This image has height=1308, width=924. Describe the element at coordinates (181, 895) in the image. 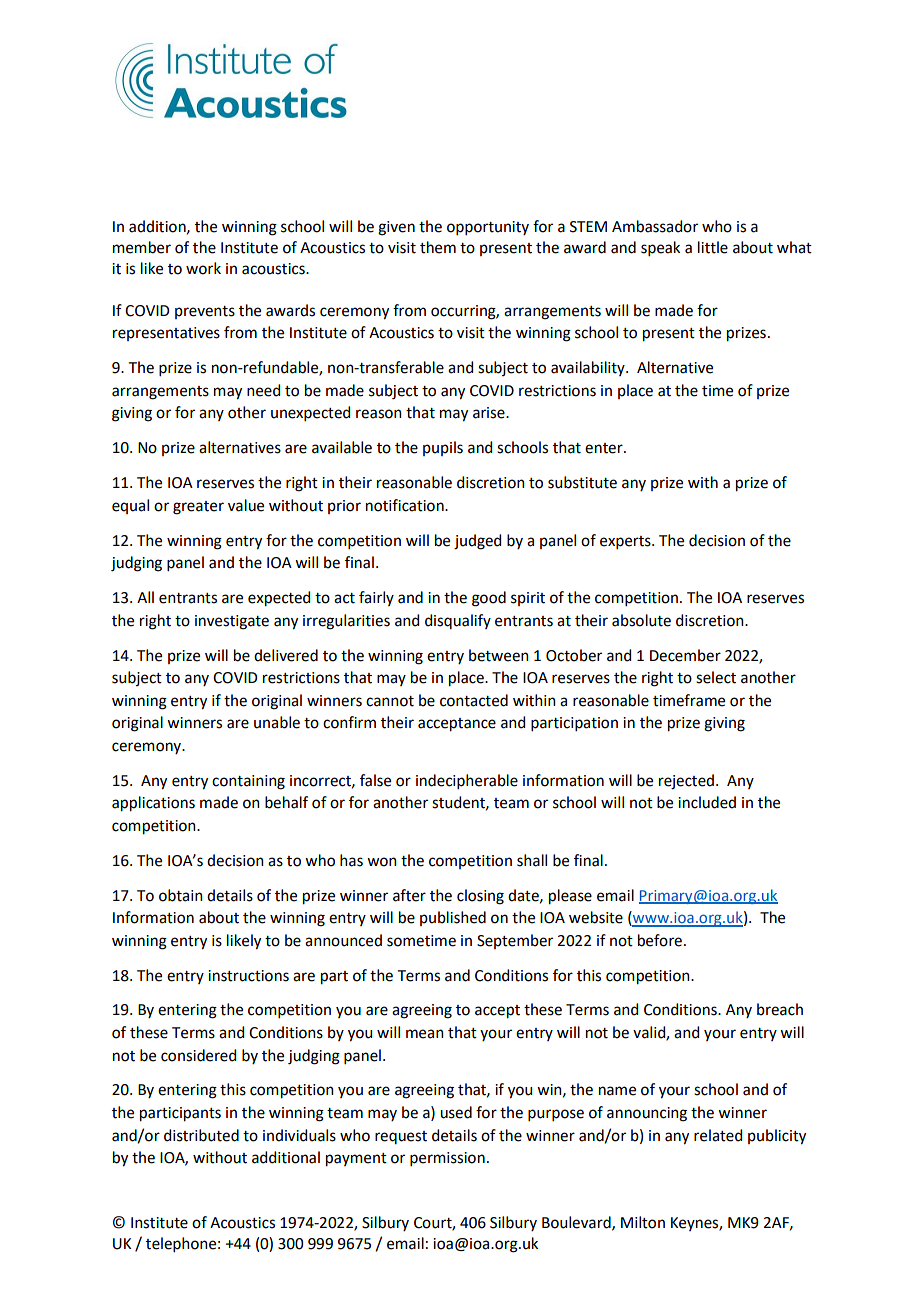

I see `obtain` at that location.
